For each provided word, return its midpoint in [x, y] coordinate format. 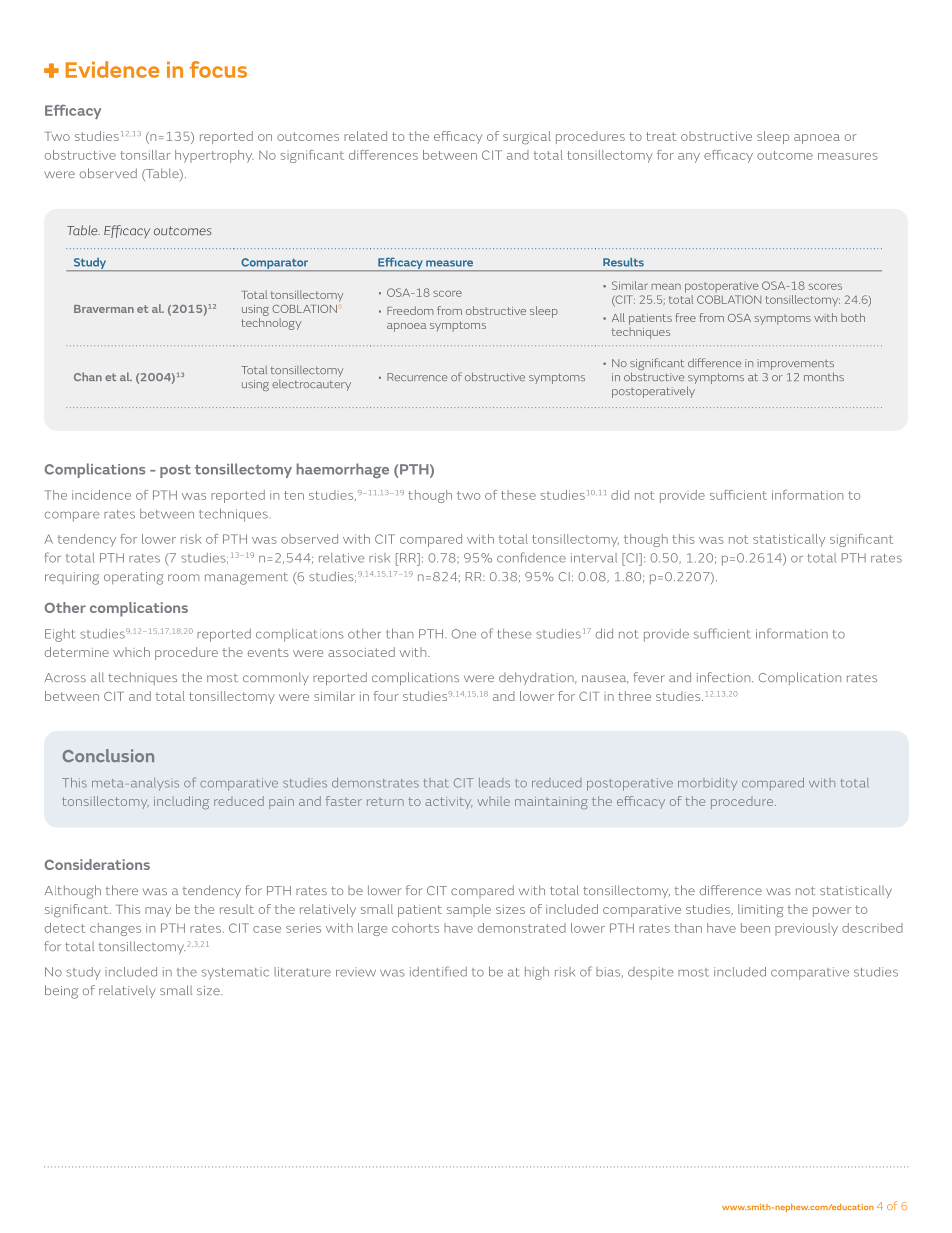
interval [594, 558]
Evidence [112, 69]
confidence [531, 557]
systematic [235, 973]
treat [661, 136]
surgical [527, 138]
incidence [101, 495]
